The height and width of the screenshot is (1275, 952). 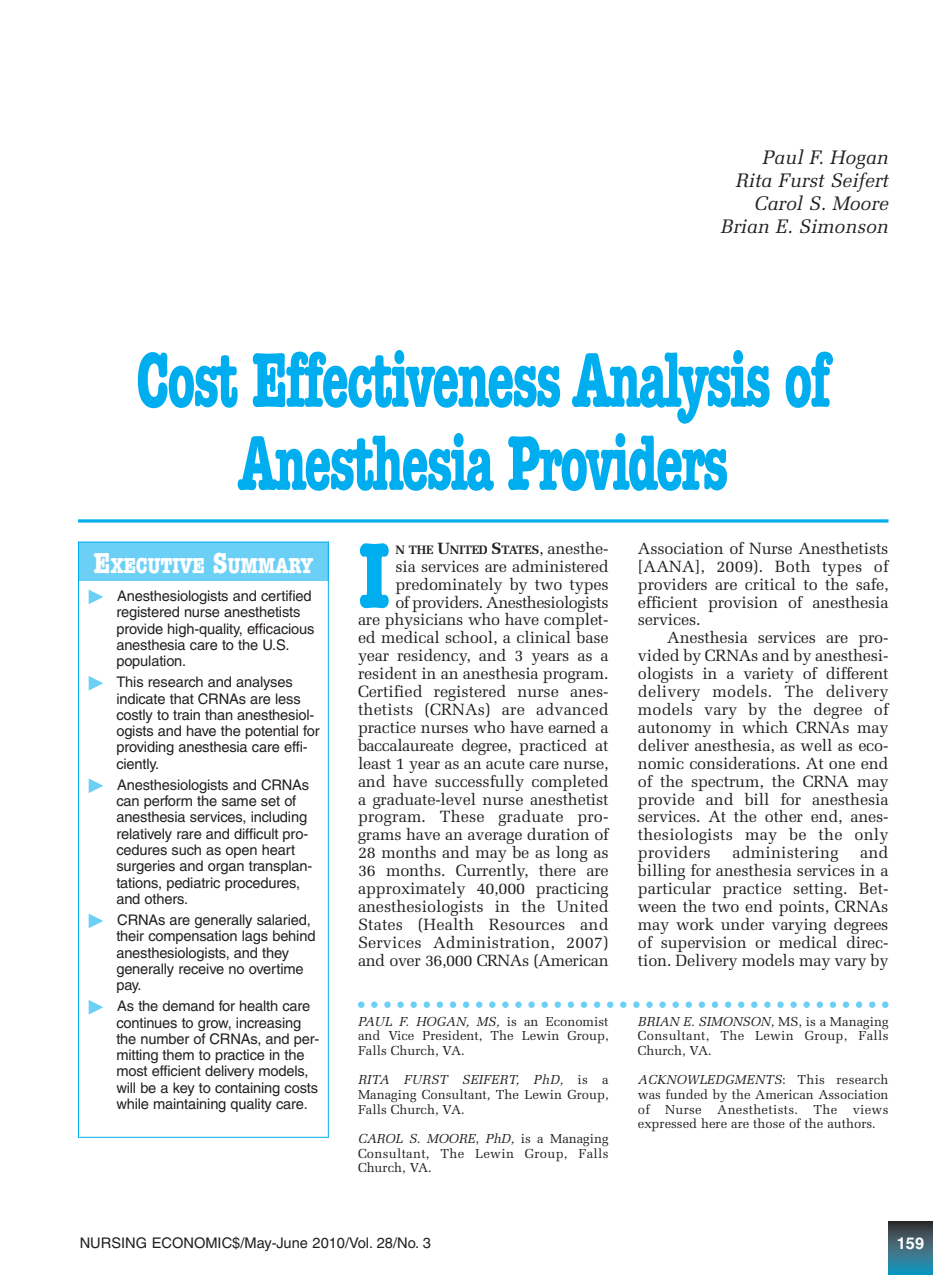 What do you see at coordinates (792, 566) in the screenshot?
I see `Both` at bounding box center [792, 566].
